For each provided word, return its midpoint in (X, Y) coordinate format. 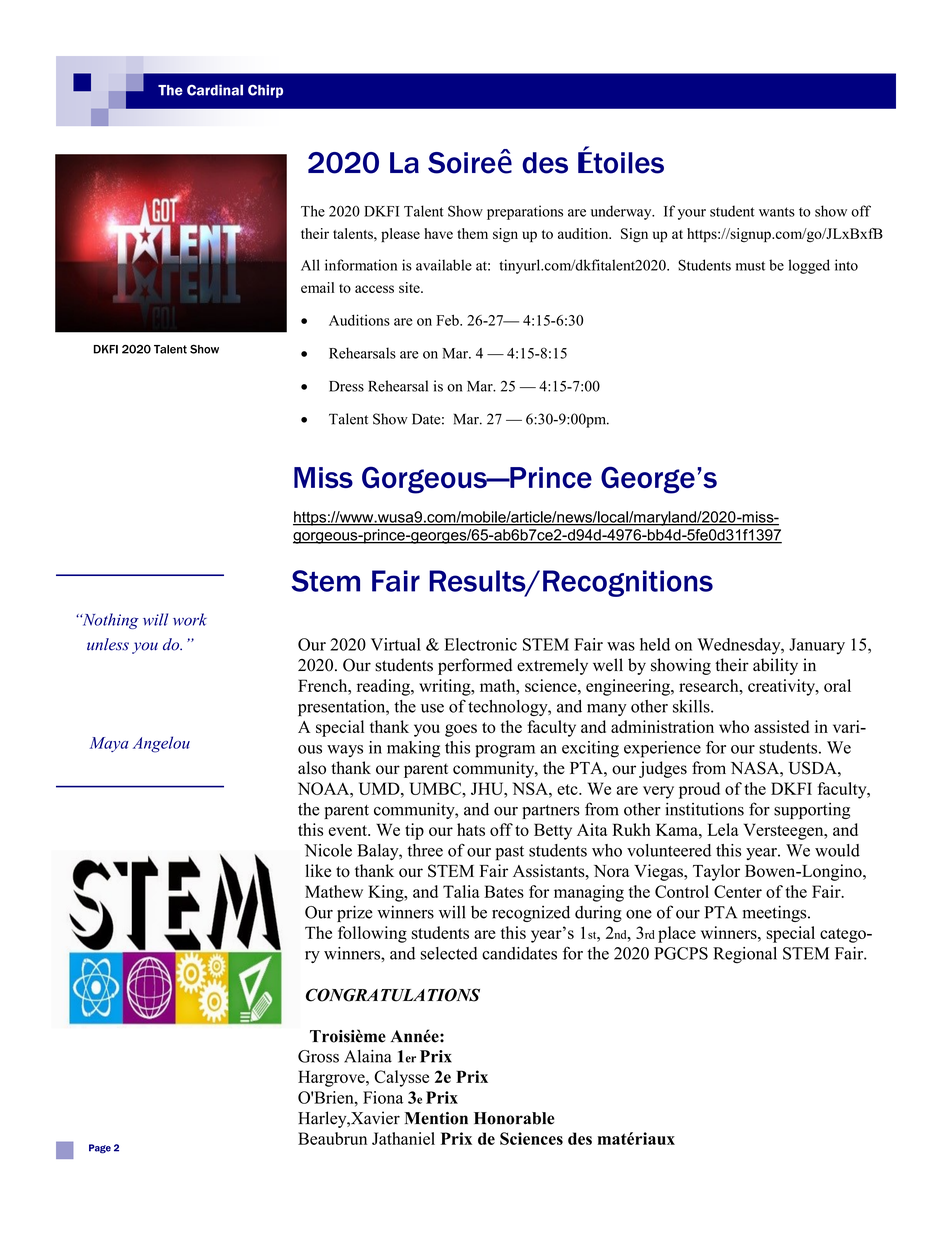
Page (100, 1149)
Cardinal (215, 90)
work (190, 619)
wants (777, 212)
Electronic (480, 644)
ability (775, 666)
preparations (525, 212)
